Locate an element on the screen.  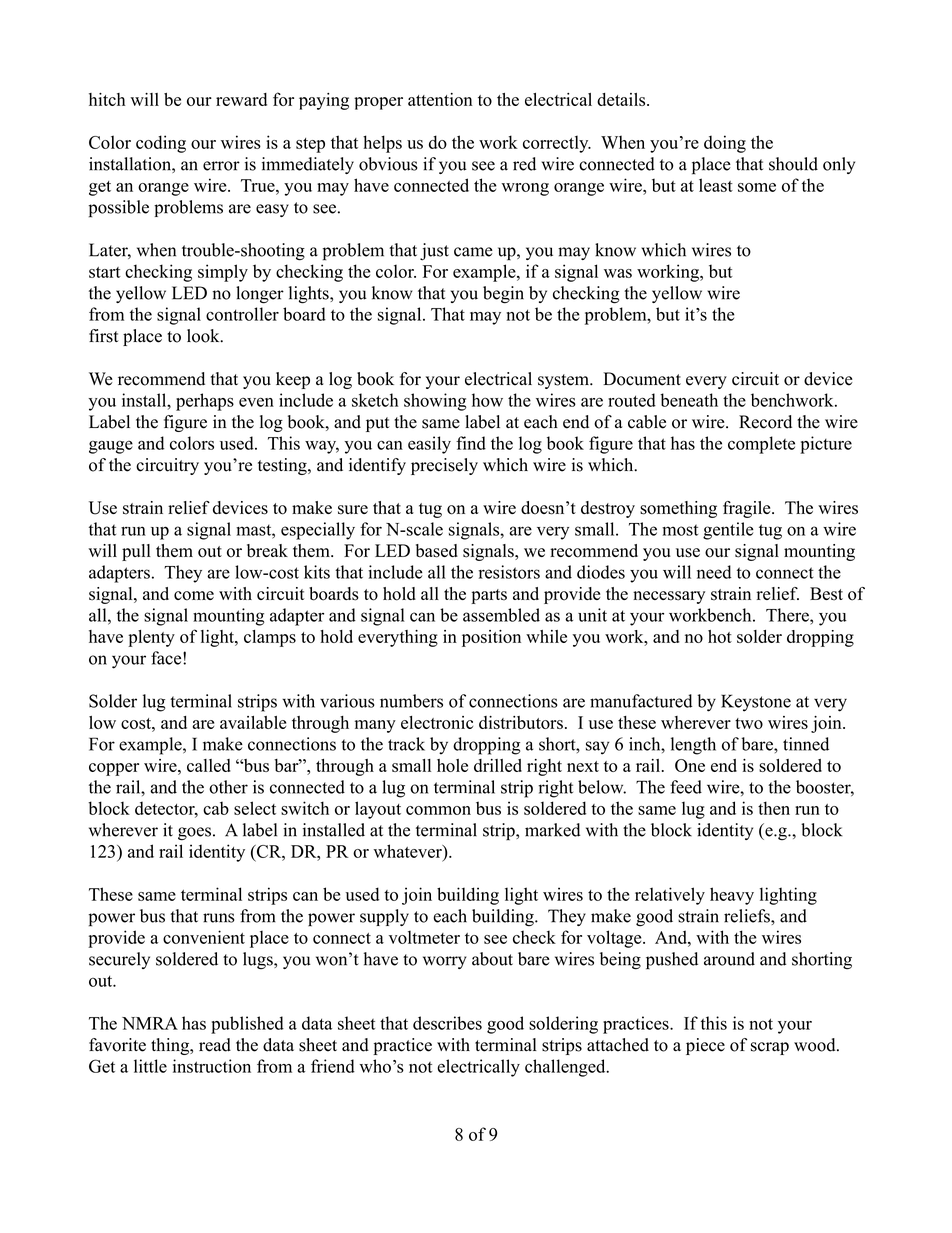
scrap is located at coordinates (770, 1048).
